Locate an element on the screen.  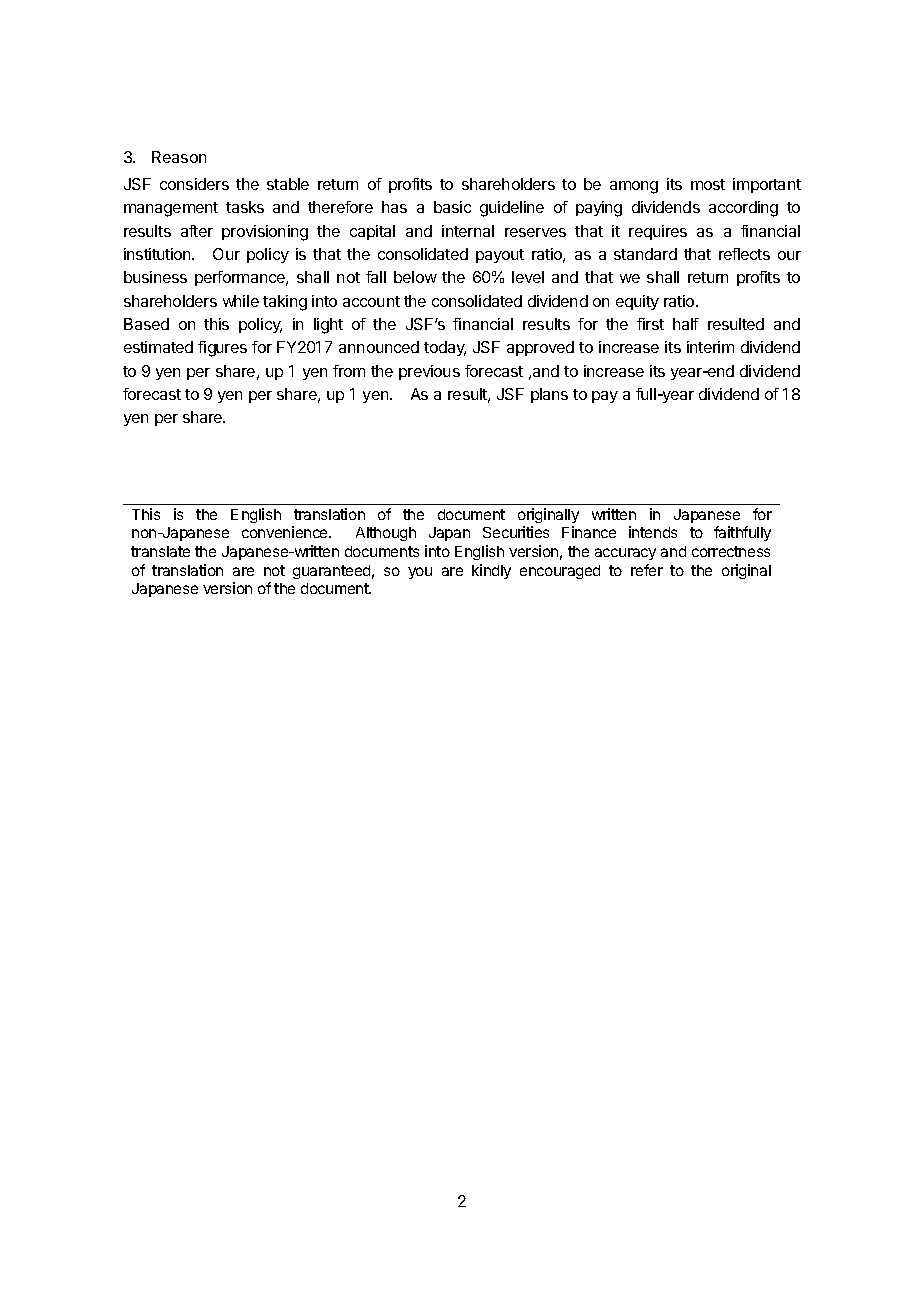
basic is located at coordinates (452, 207).
